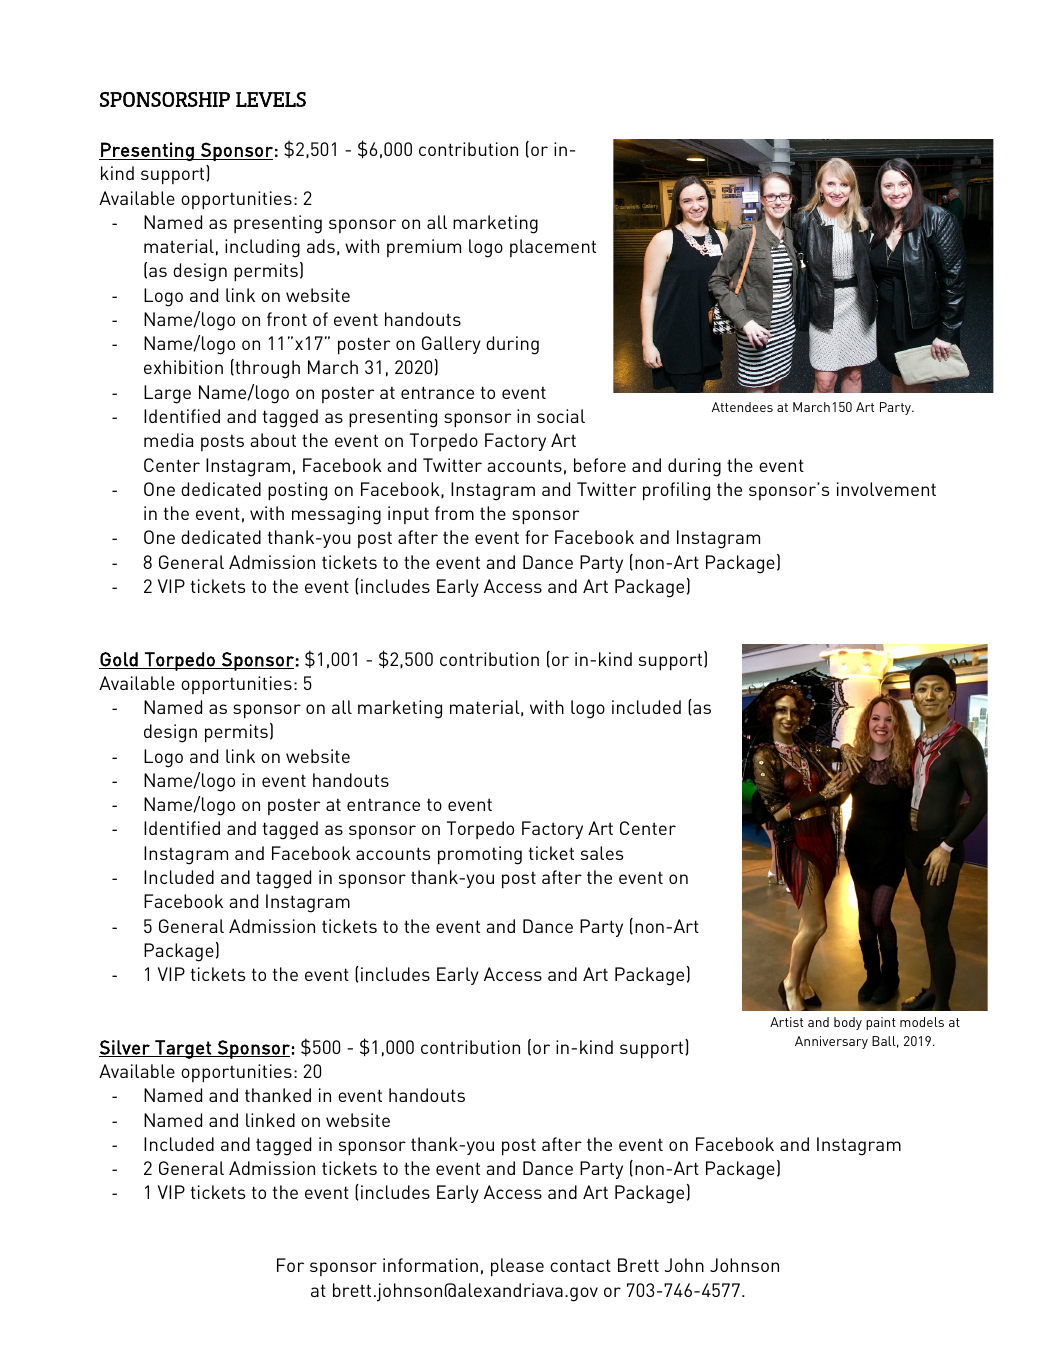 This screenshot has height=1367, width=1056. I want to click on information, so click(430, 1265).
